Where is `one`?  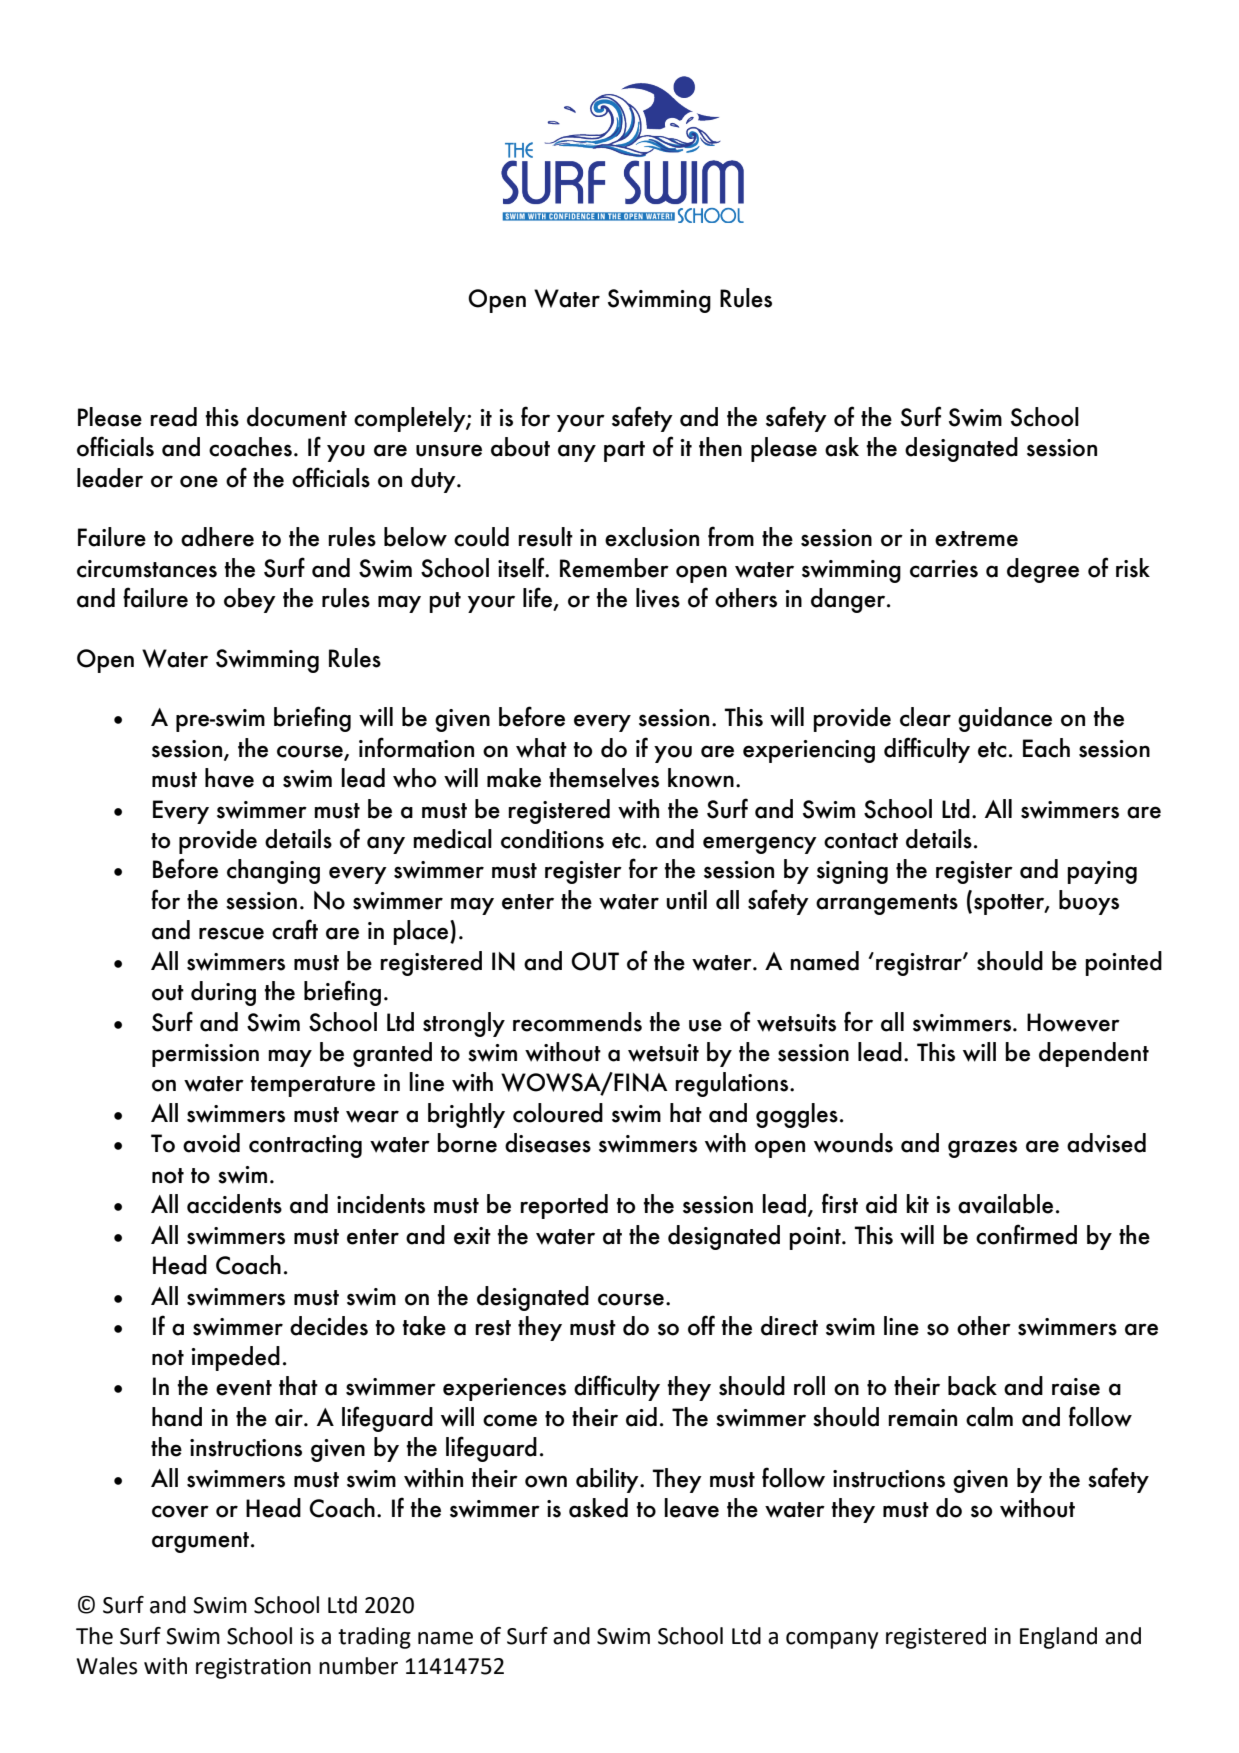
one is located at coordinates (199, 481).
